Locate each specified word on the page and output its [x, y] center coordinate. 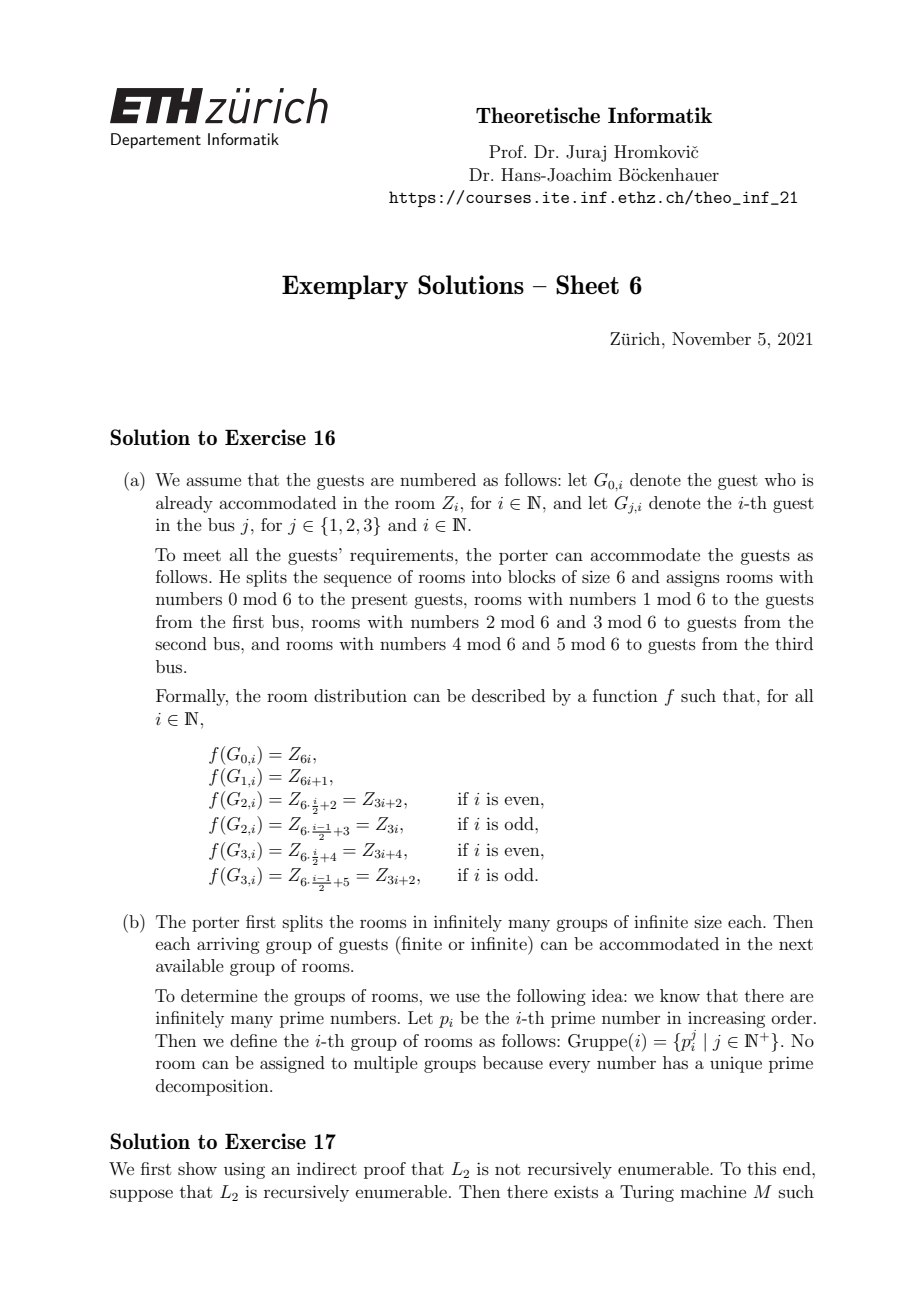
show [197, 1168]
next [796, 944]
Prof [507, 151]
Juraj [586, 153]
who [780, 479]
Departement [156, 141]
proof [385, 1170]
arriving [228, 945]
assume [213, 481]
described [509, 695]
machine [713, 1191]
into [486, 576]
